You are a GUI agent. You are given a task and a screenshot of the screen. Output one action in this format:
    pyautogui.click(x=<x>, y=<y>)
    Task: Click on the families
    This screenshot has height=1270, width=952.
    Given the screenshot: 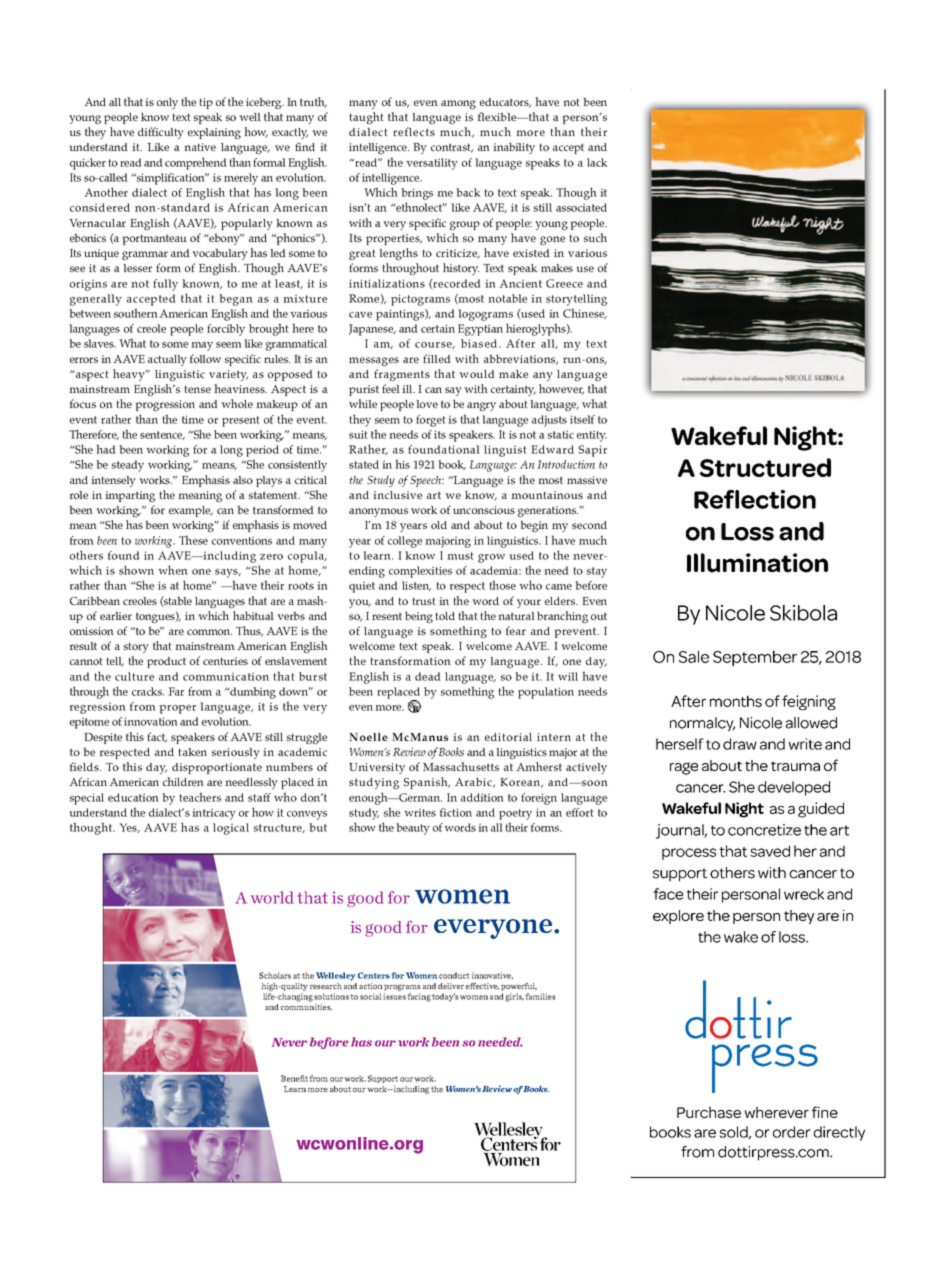 What is the action you would take?
    pyautogui.click(x=540, y=996)
